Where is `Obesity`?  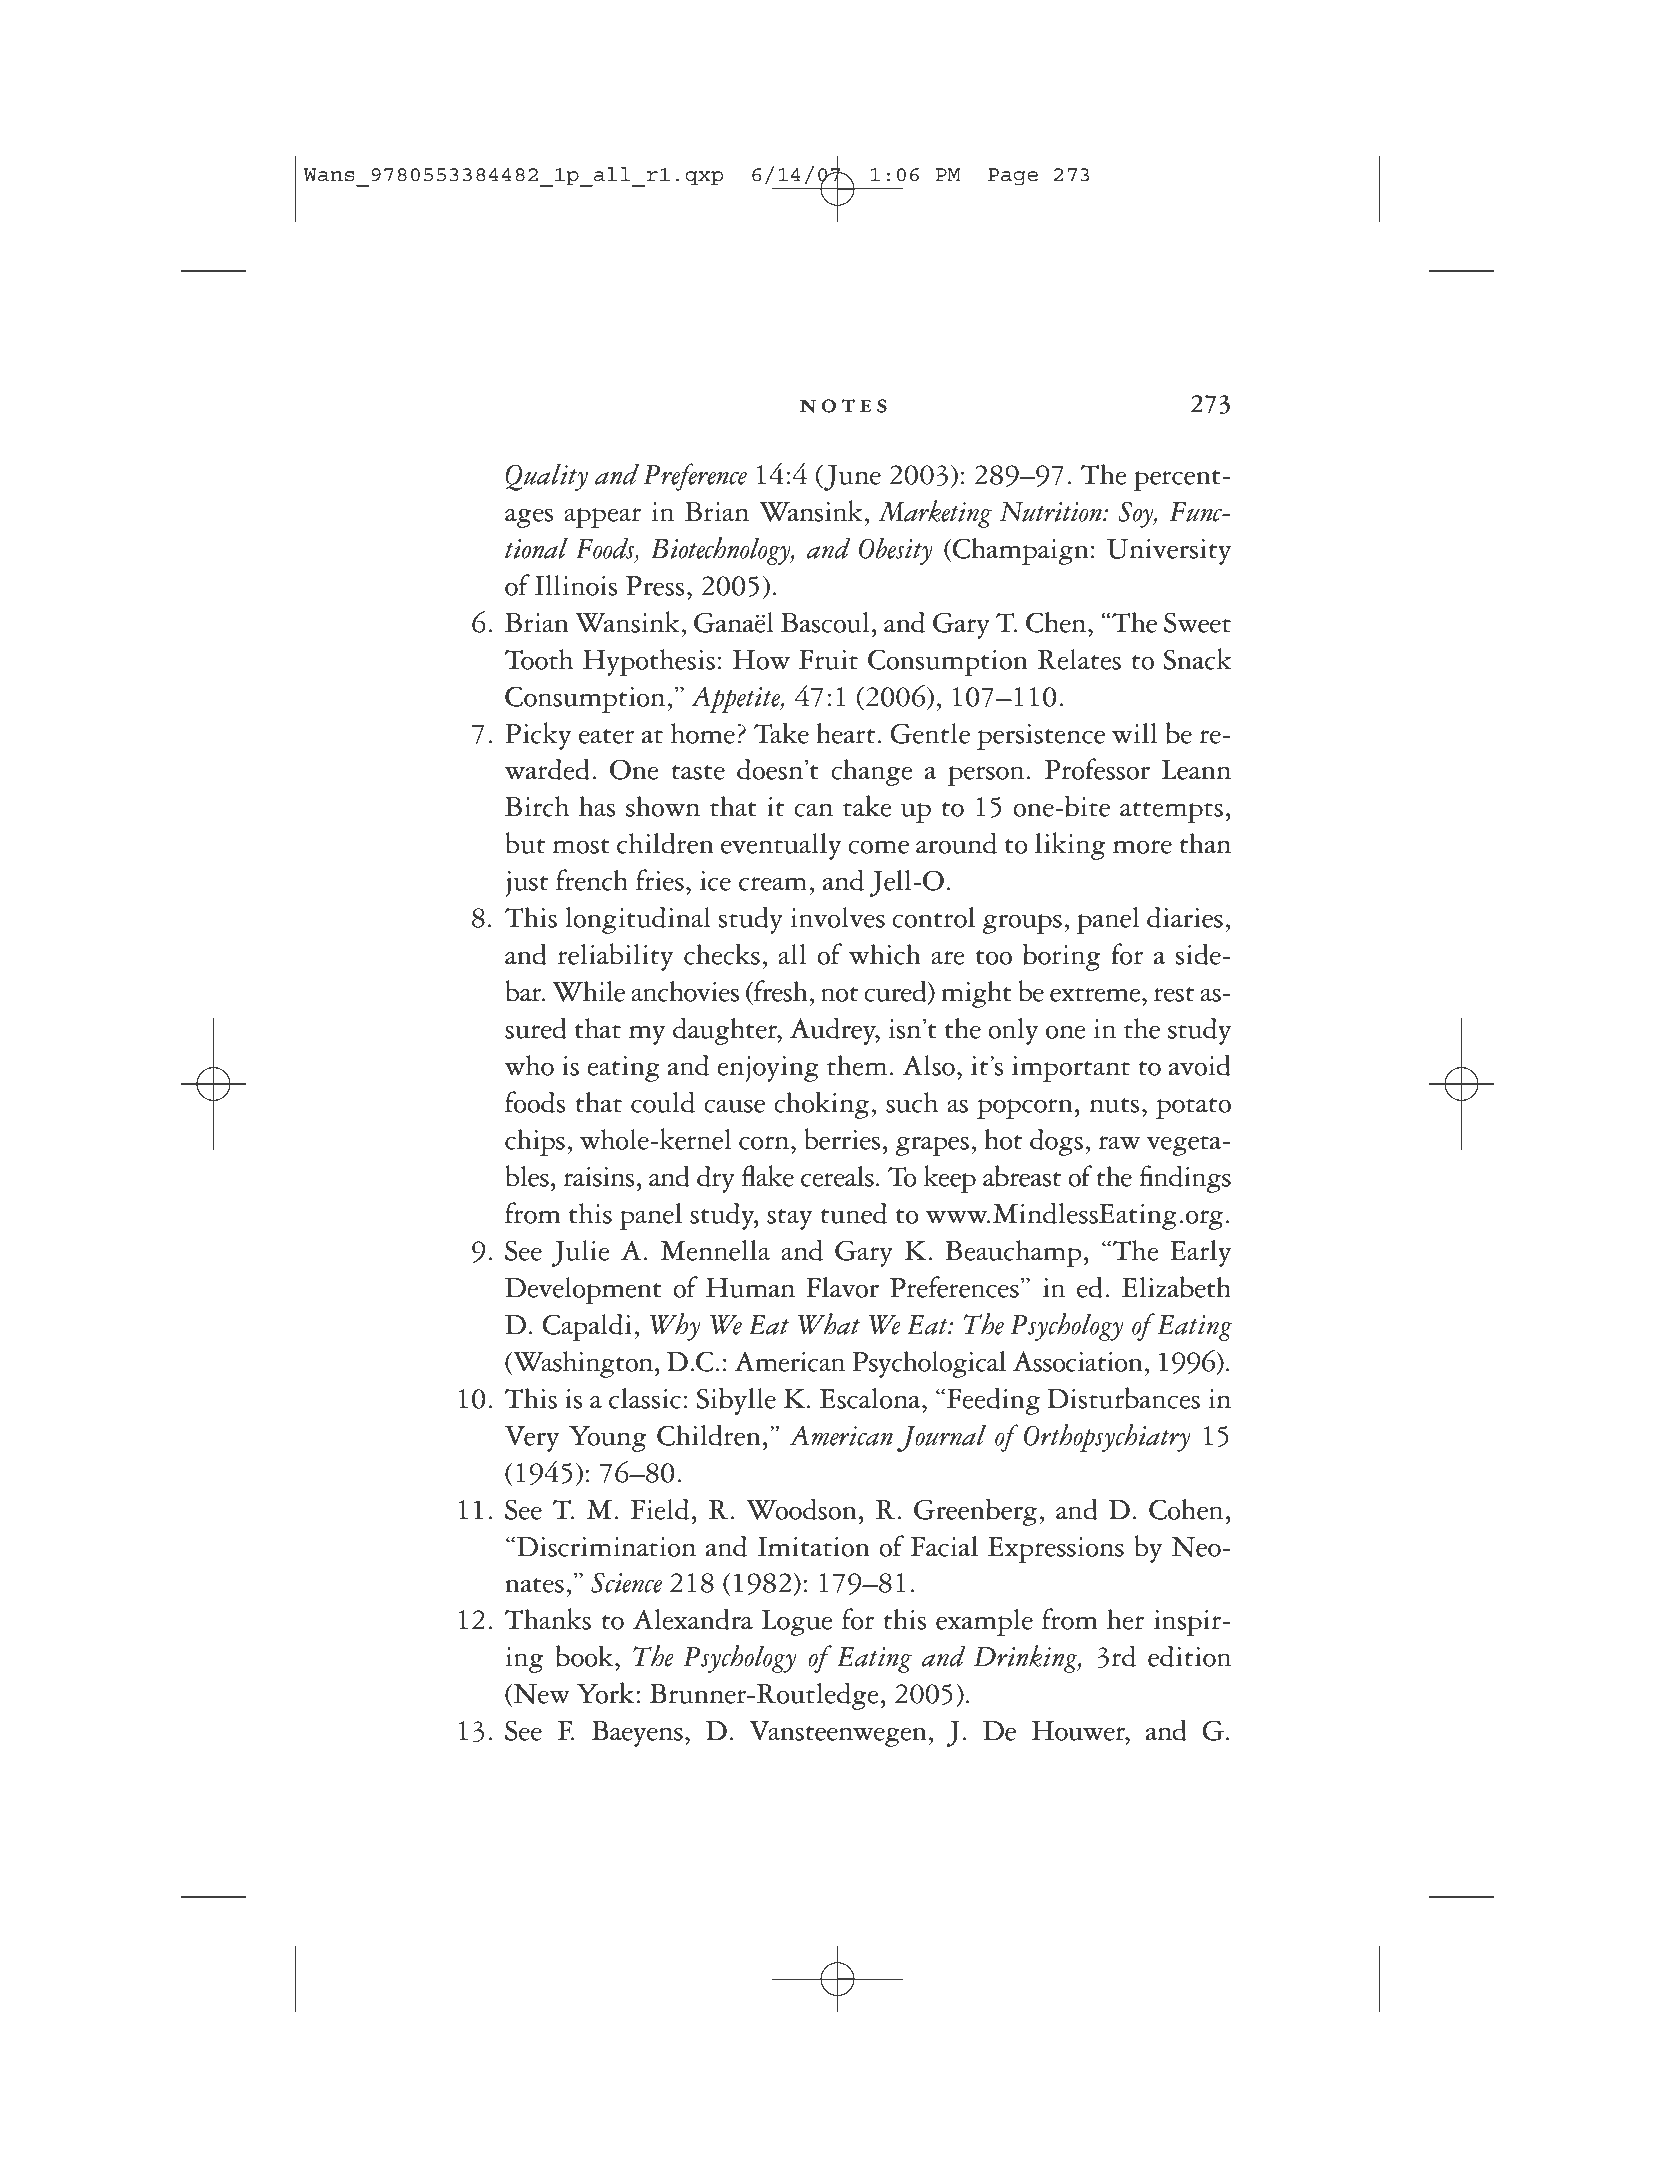
Obesity is located at coordinates (896, 551).
